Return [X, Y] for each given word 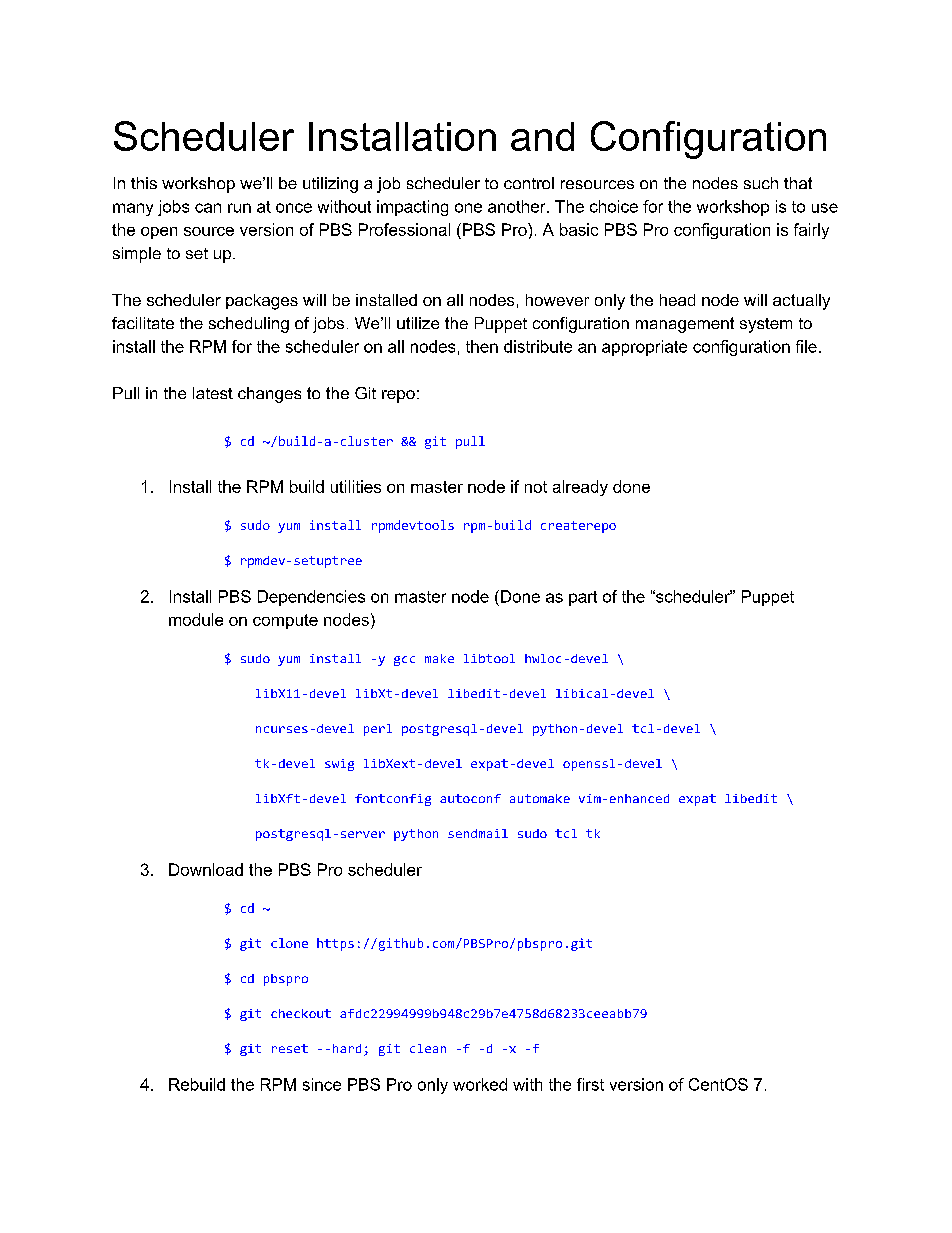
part [583, 598]
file [806, 346]
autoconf [470, 798]
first [590, 1084]
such [761, 183]
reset [290, 1048]
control [529, 183]
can [208, 208]
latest [213, 393]
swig [339, 765]
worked [480, 1084]
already [580, 488]
